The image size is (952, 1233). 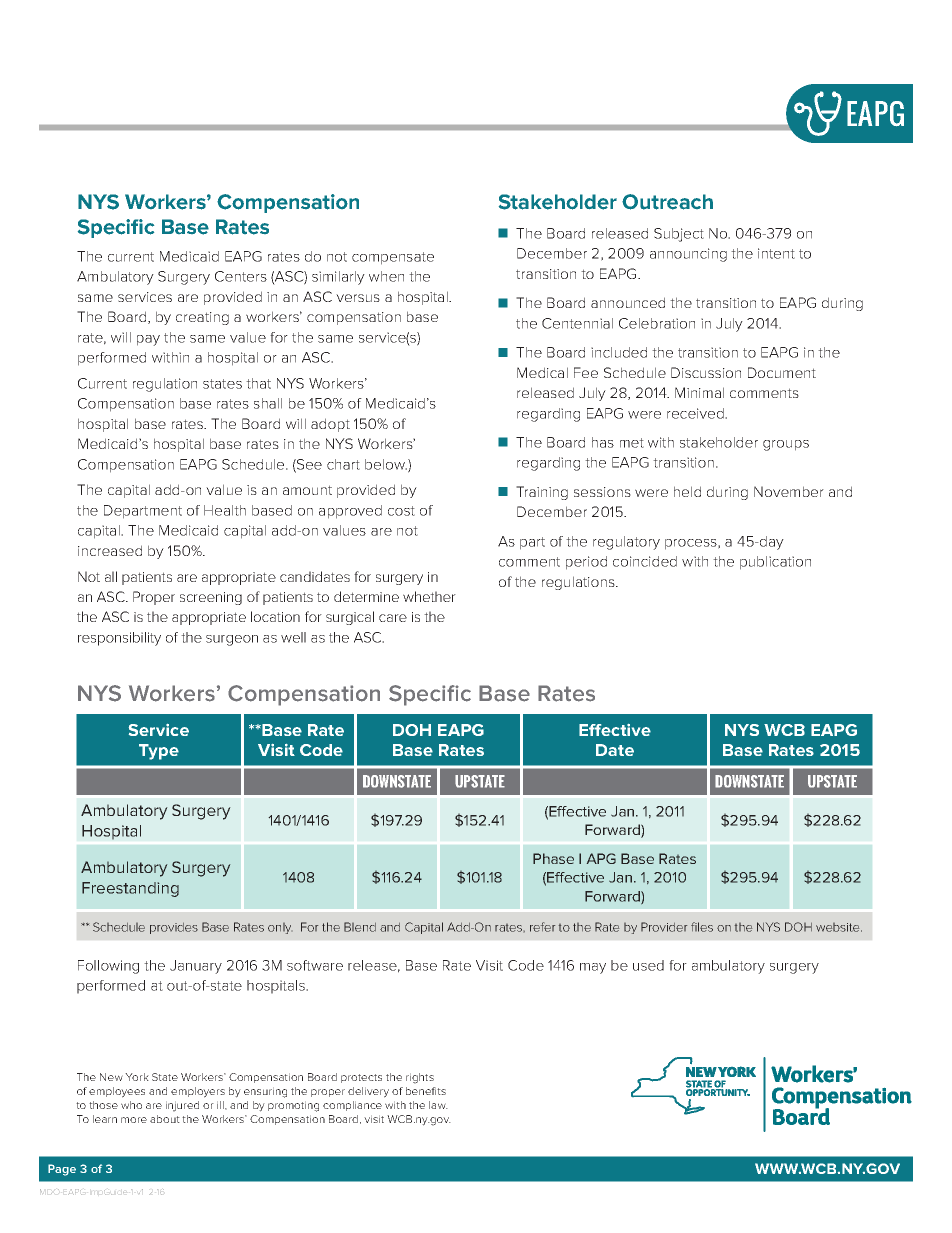 What do you see at coordinates (393, 258) in the page?
I see `compensate` at bounding box center [393, 258].
